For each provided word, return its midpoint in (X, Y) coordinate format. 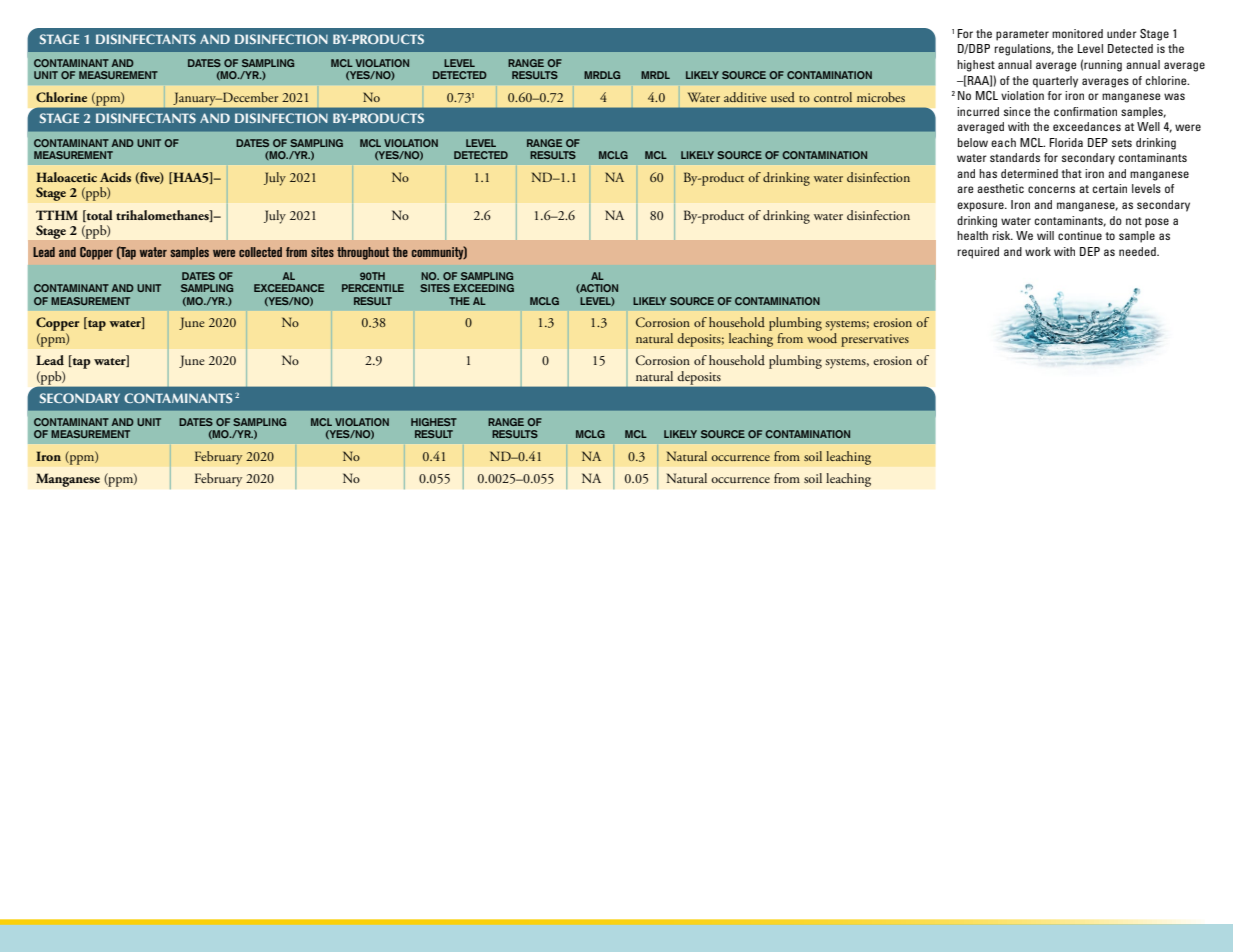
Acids (115, 177)
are (965, 189)
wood (822, 336)
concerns (1051, 189)
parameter (1022, 35)
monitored (1077, 33)
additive (745, 97)
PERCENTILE (373, 288)
